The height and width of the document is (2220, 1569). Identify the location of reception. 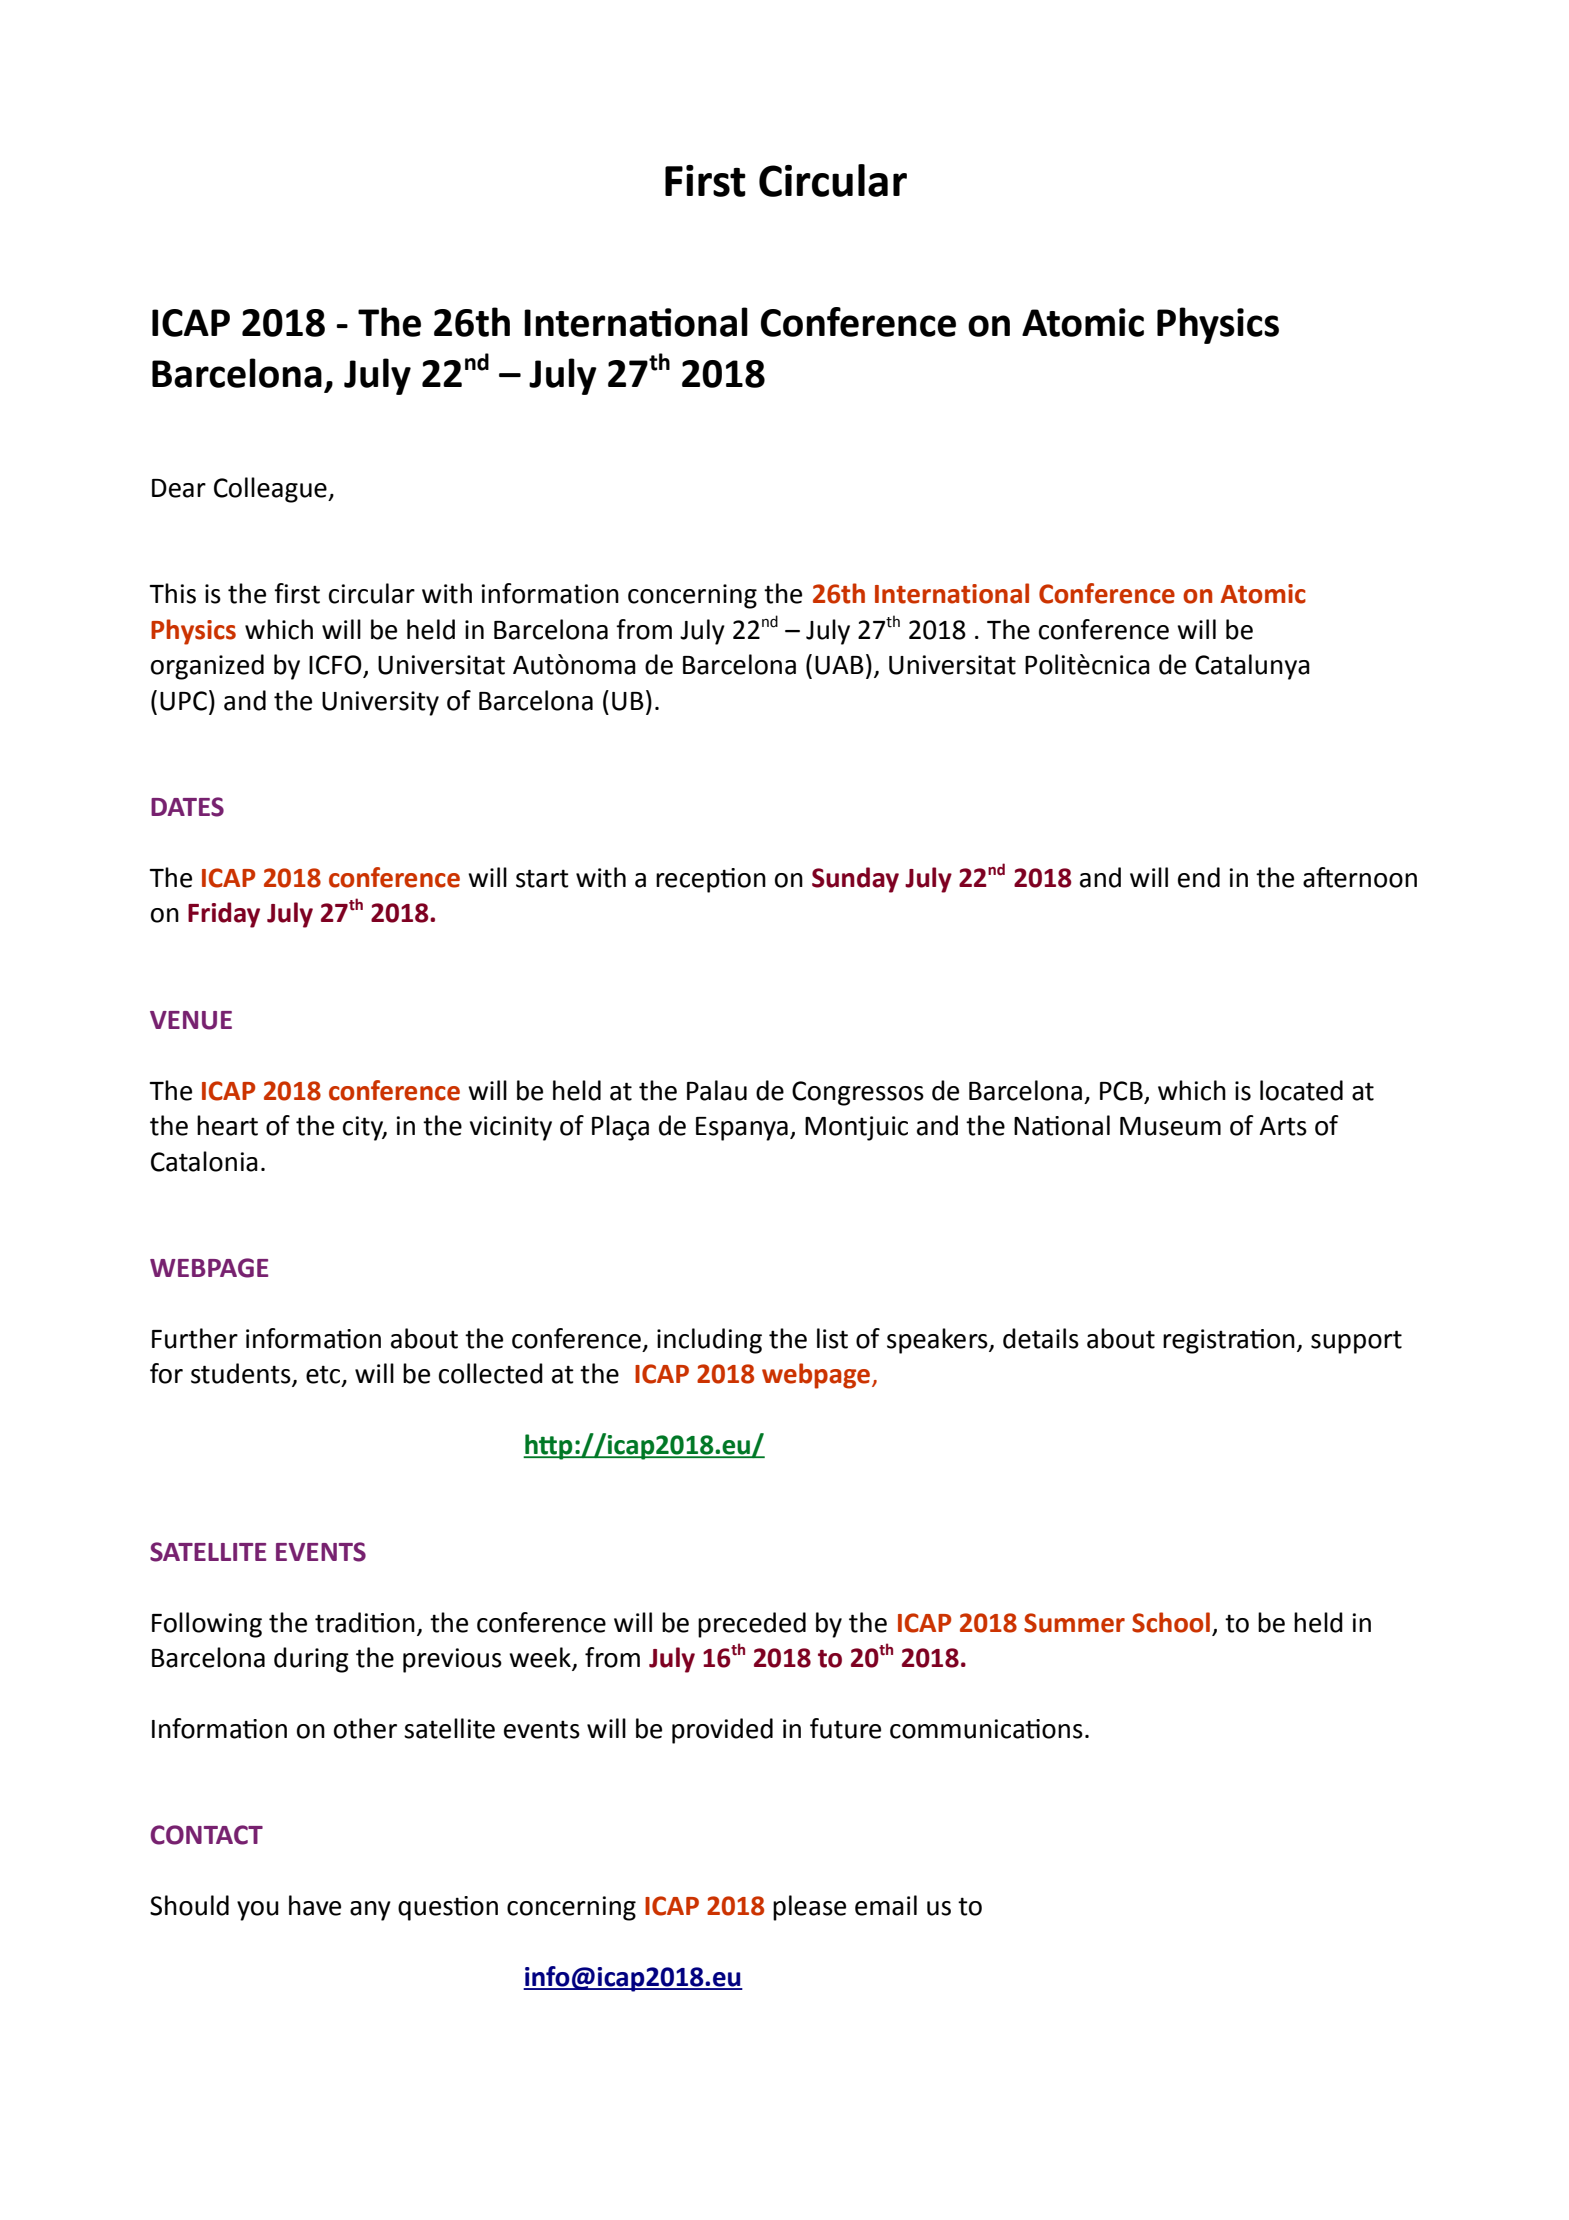
(711, 880).
